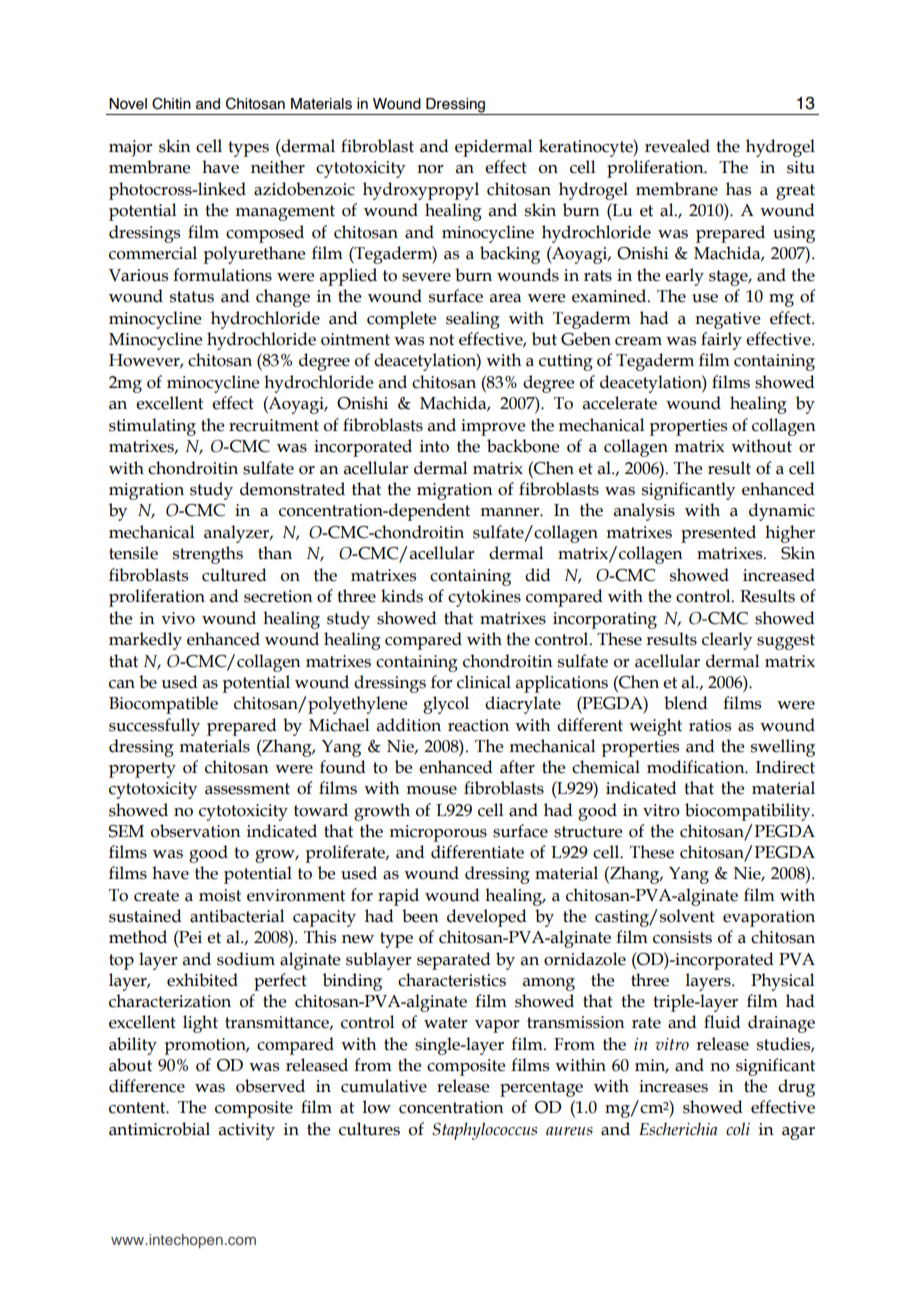 This screenshot has height=1304, width=924. Describe the element at coordinates (159, 1129) in the screenshot. I see `antimicrobial` at that location.
